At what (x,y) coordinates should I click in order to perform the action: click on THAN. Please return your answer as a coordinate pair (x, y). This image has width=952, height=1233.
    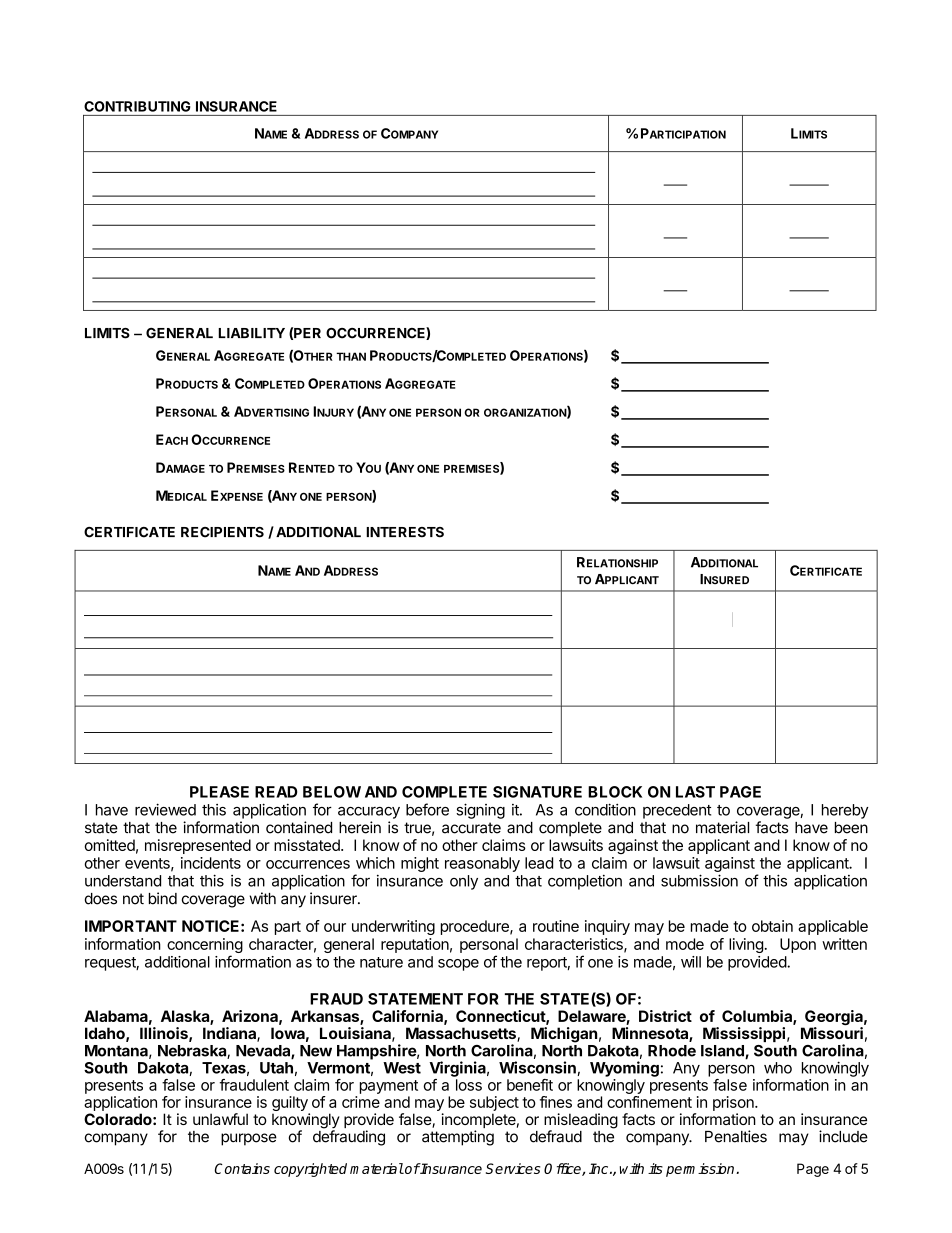
    Looking at the image, I should click on (351, 356).
